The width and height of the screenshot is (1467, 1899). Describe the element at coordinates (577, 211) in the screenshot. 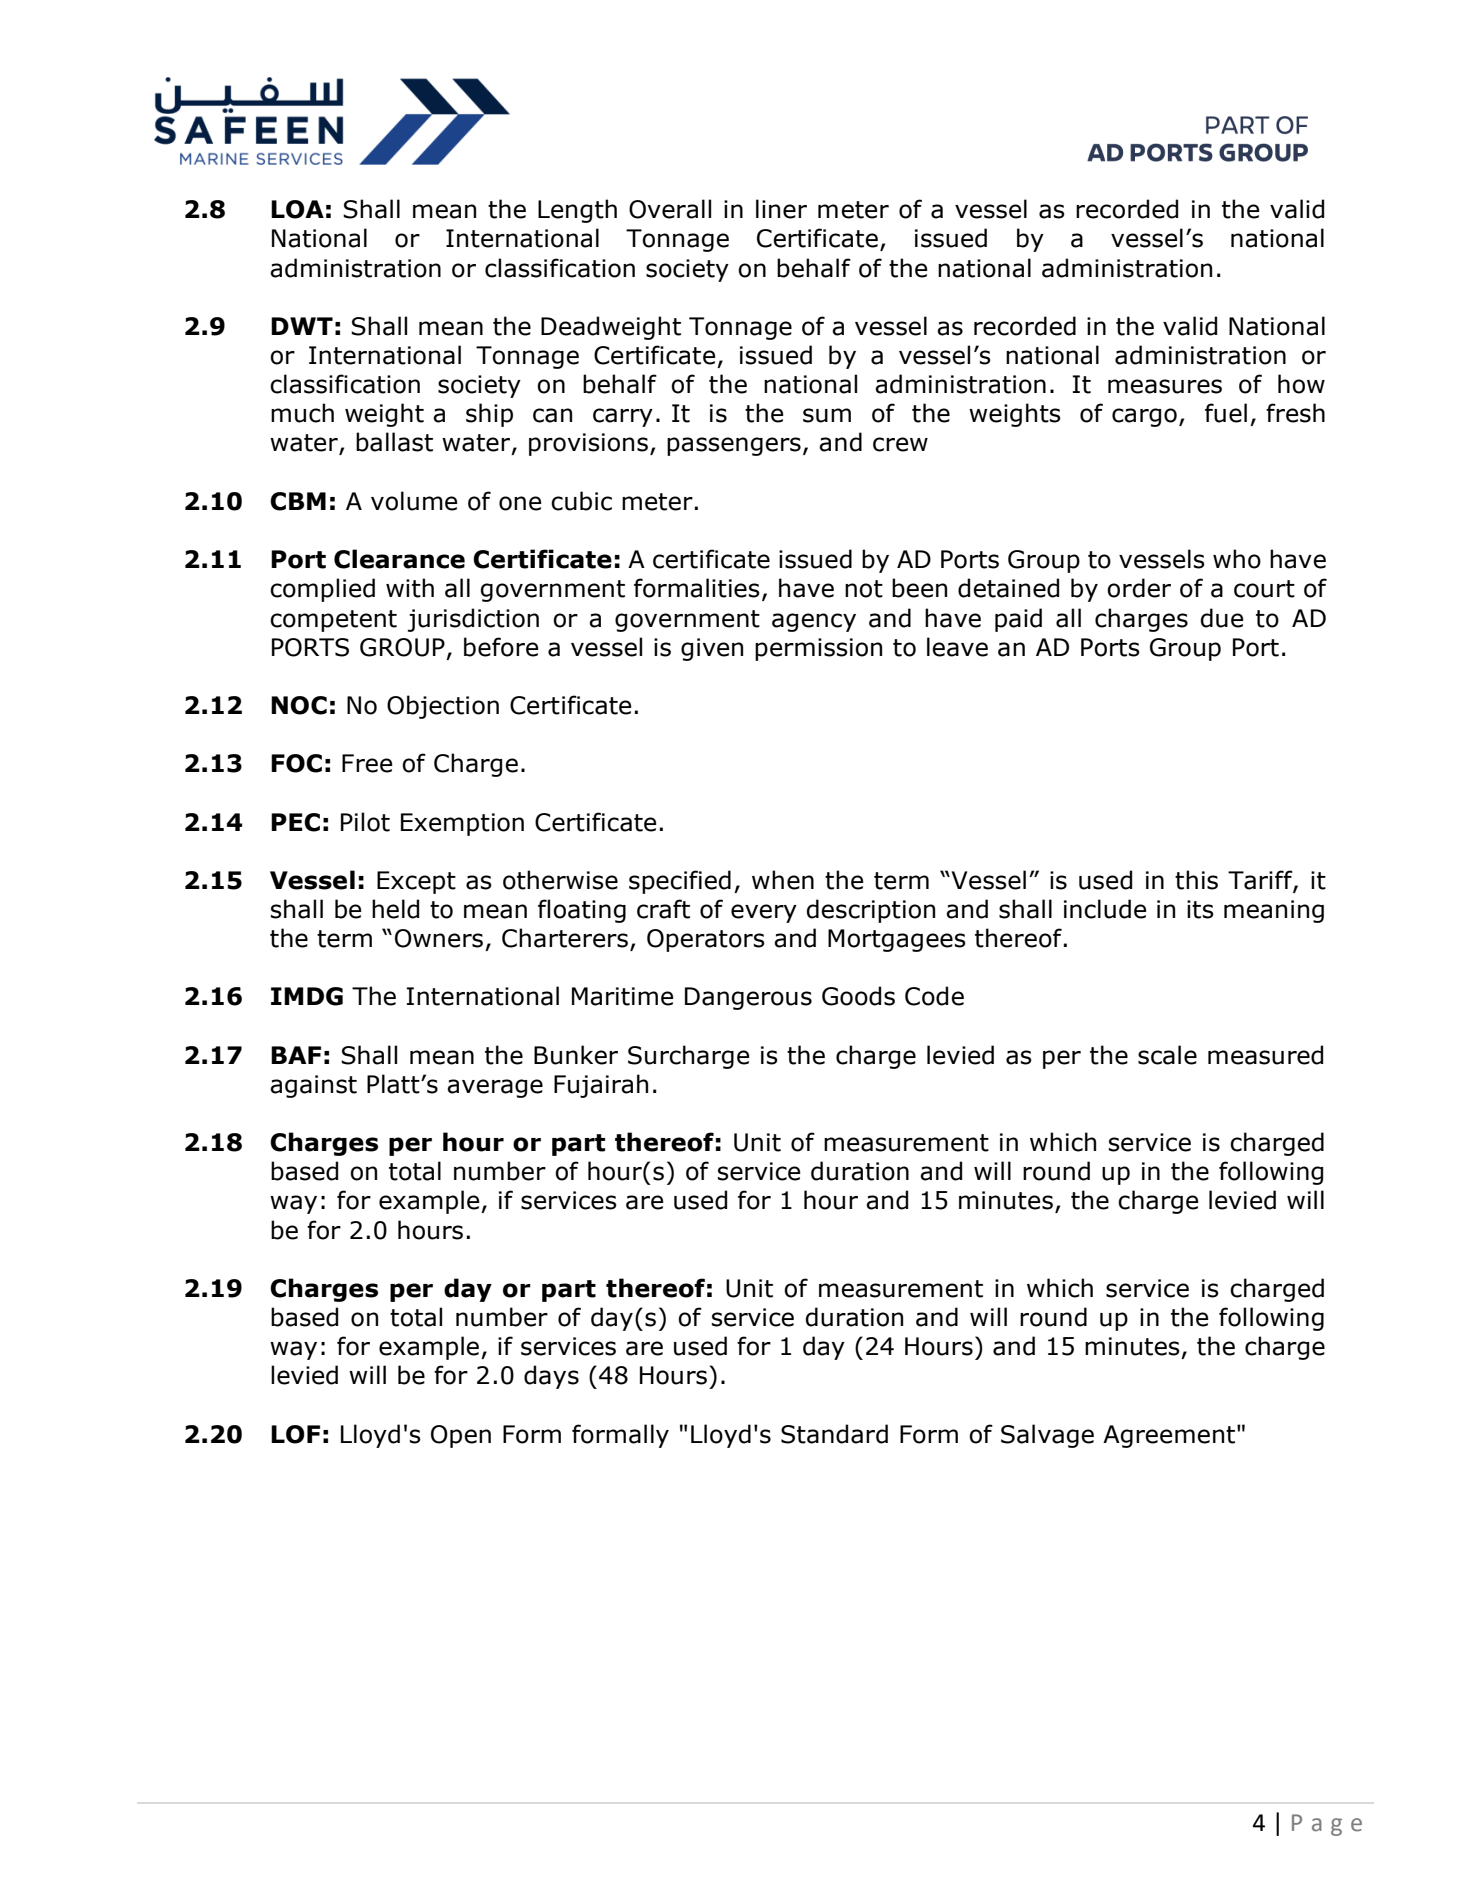

I see `Length` at that location.
